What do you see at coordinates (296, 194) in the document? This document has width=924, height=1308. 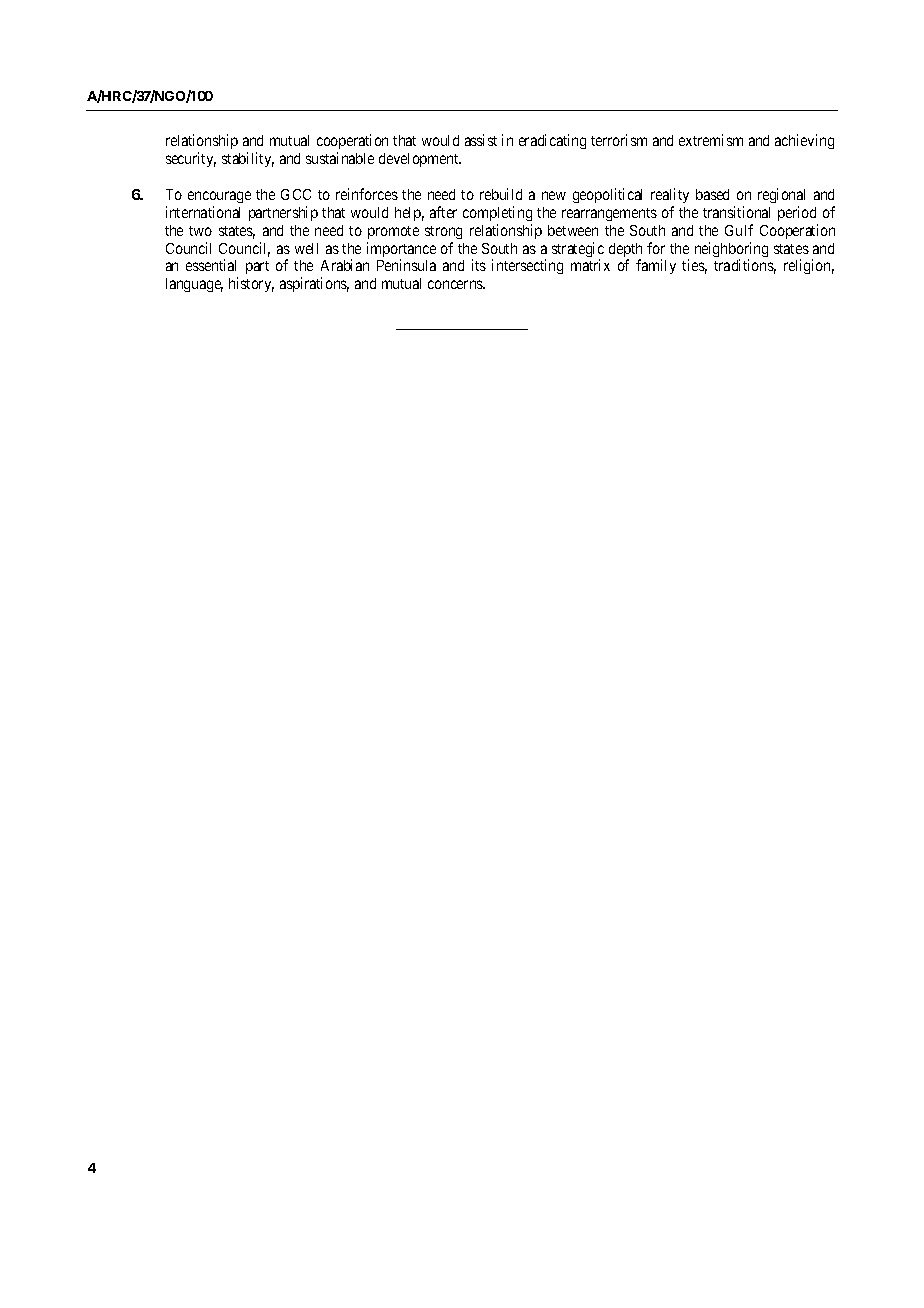 I see `GCC` at bounding box center [296, 194].
